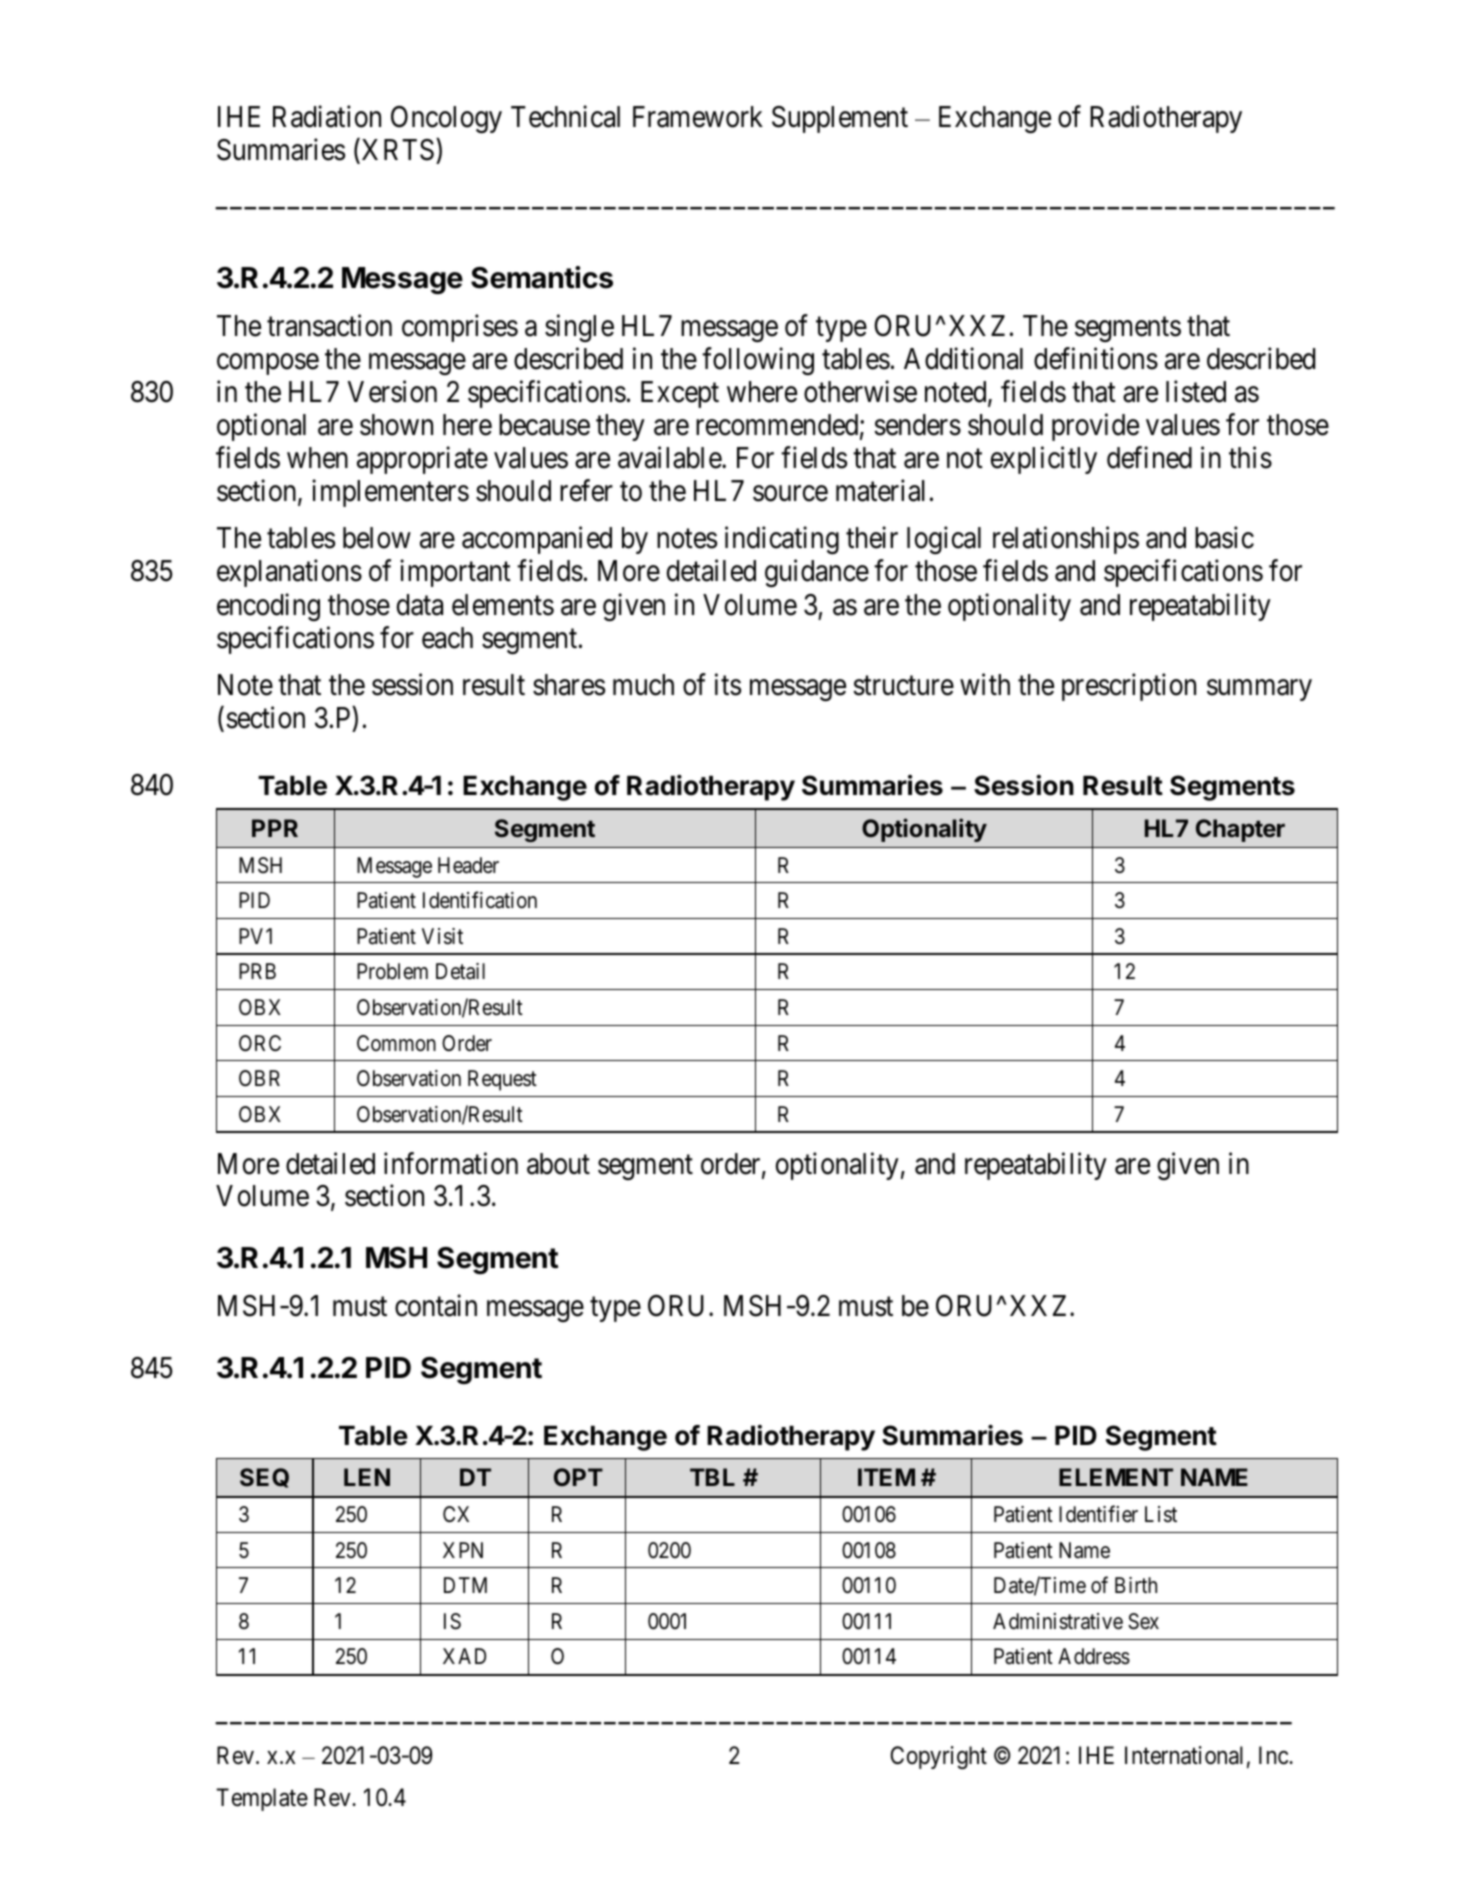 The height and width of the screenshot is (1898, 1467). Describe the element at coordinates (262, 1799) in the screenshot. I see `Template` at that location.
